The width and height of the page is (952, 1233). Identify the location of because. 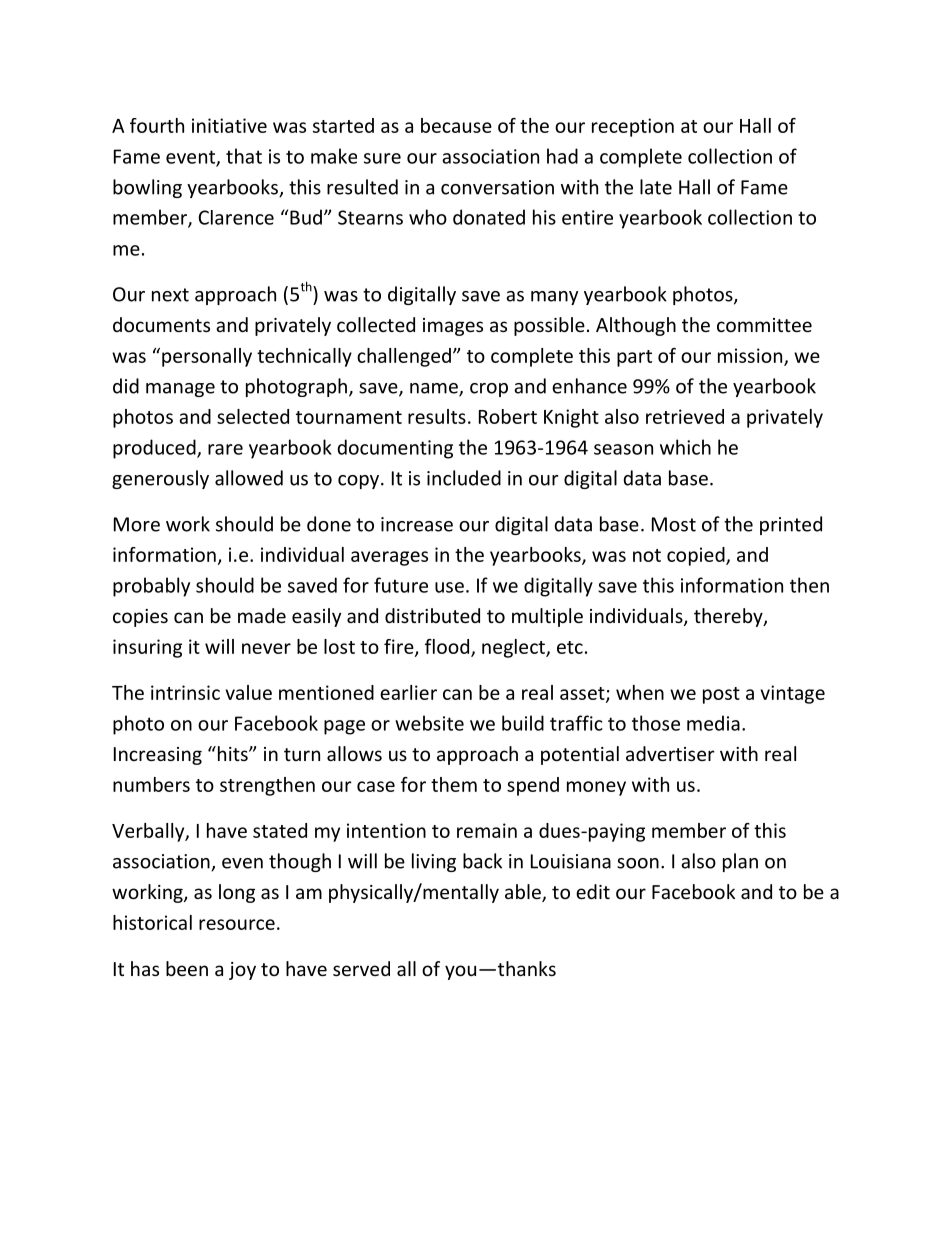
(456, 125).
